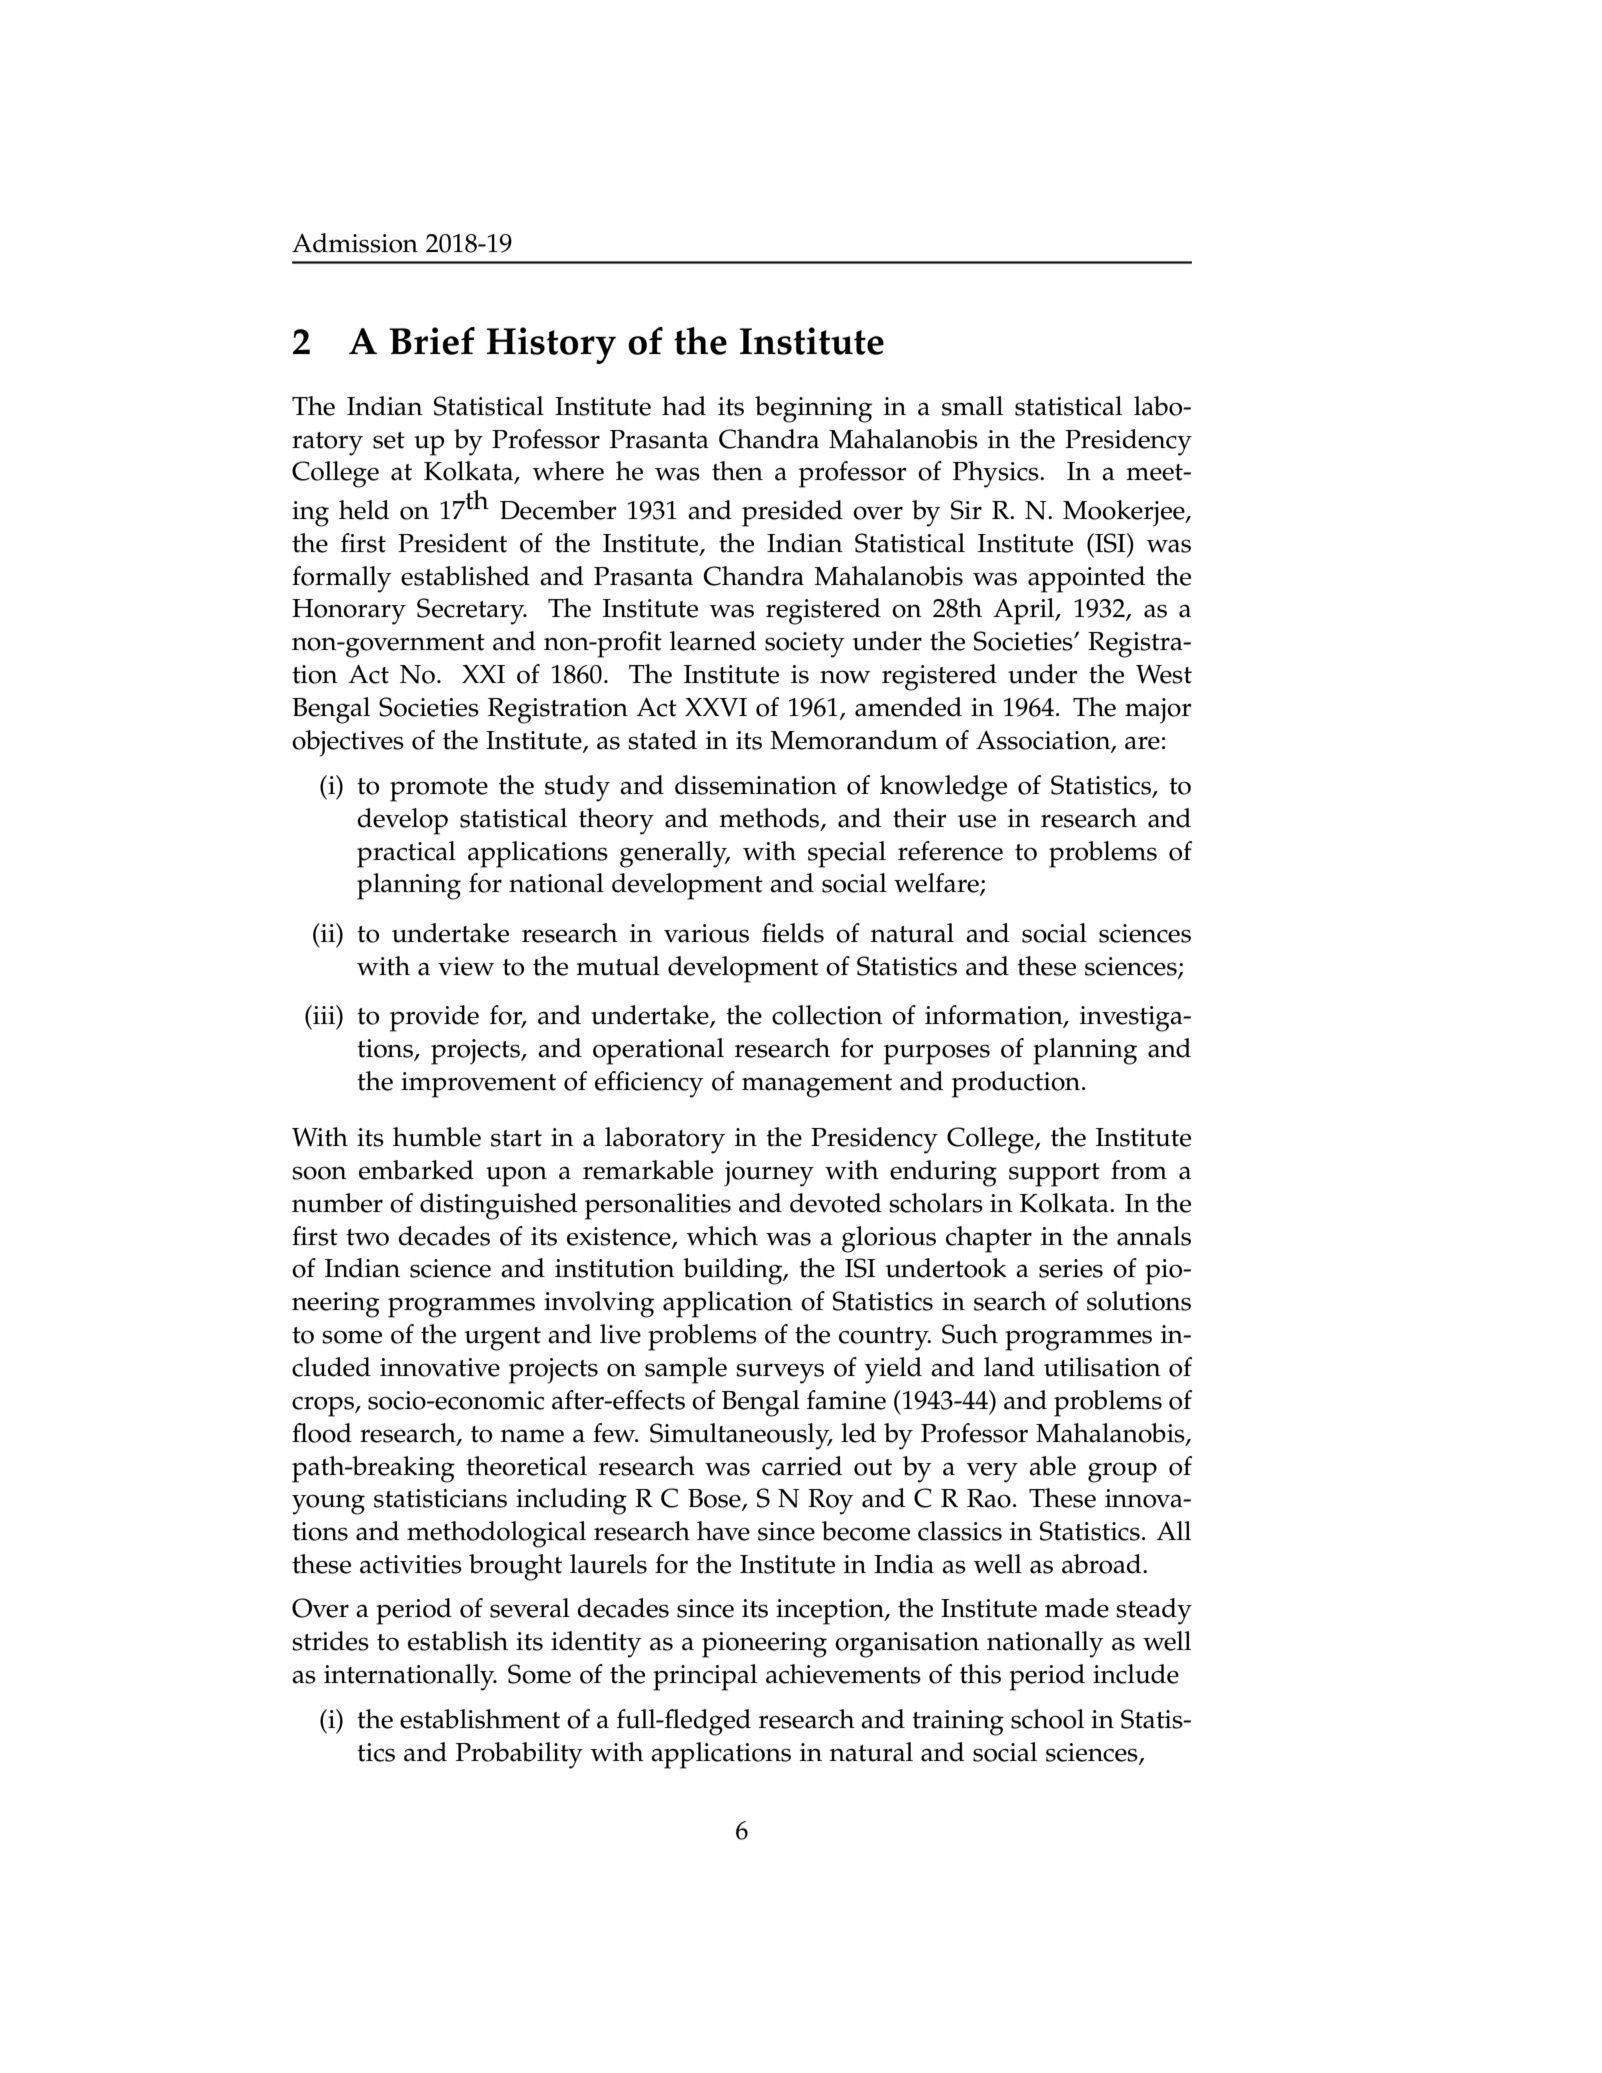  Describe the element at coordinates (434, 1018) in the screenshot. I see `provide` at that location.
